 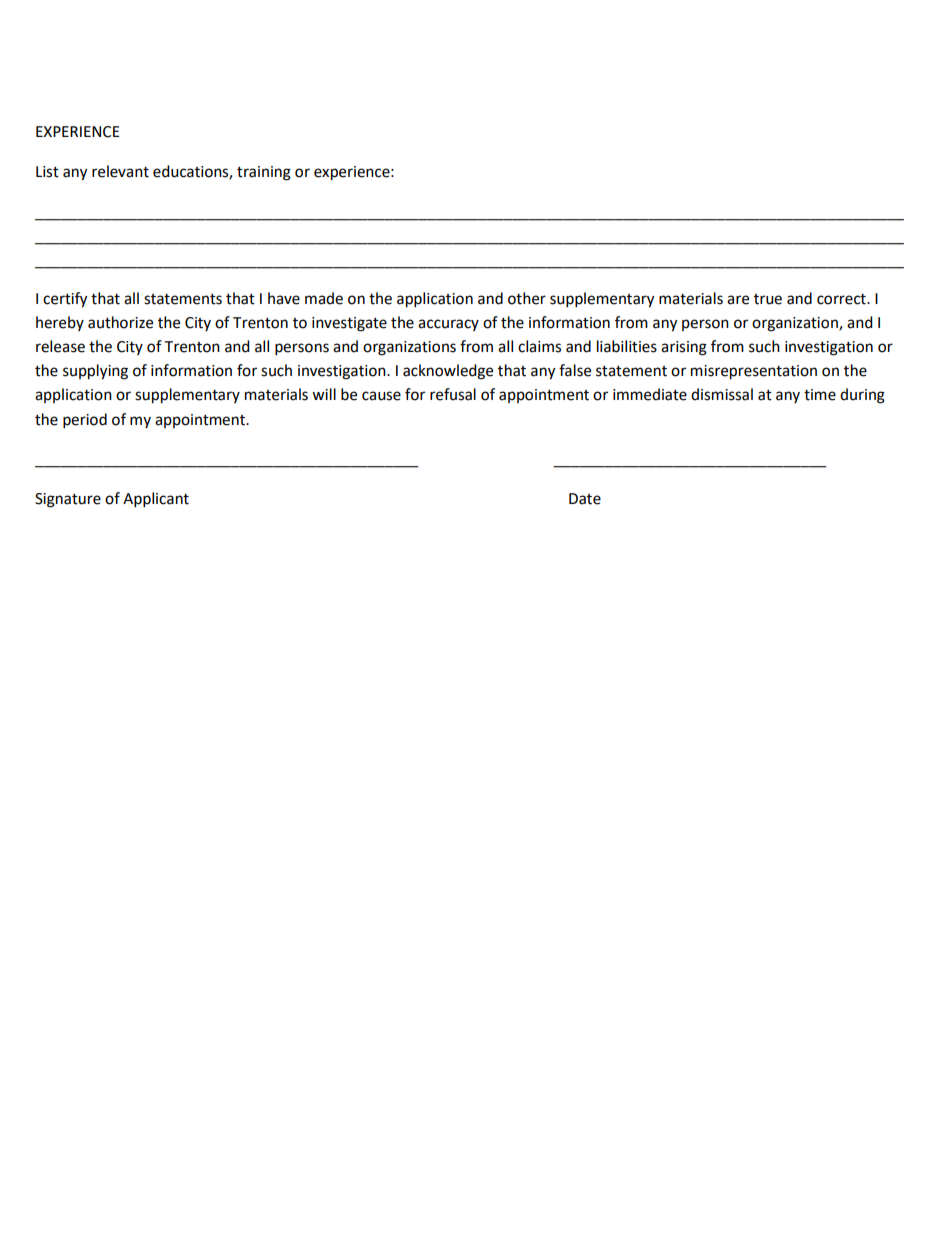 What do you see at coordinates (585, 499) in the screenshot?
I see `Date` at bounding box center [585, 499].
